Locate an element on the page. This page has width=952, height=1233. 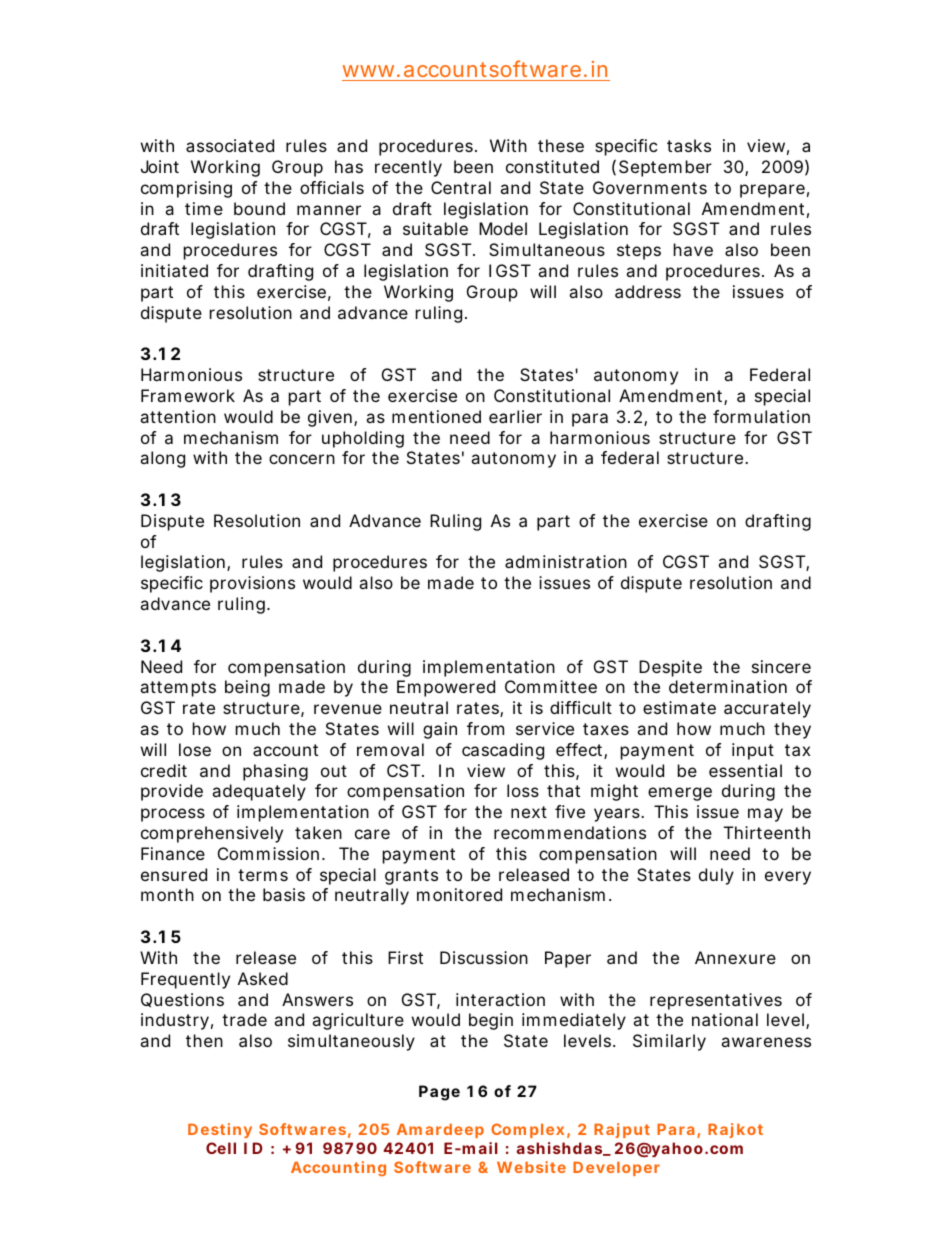
formulation is located at coordinates (761, 416).
